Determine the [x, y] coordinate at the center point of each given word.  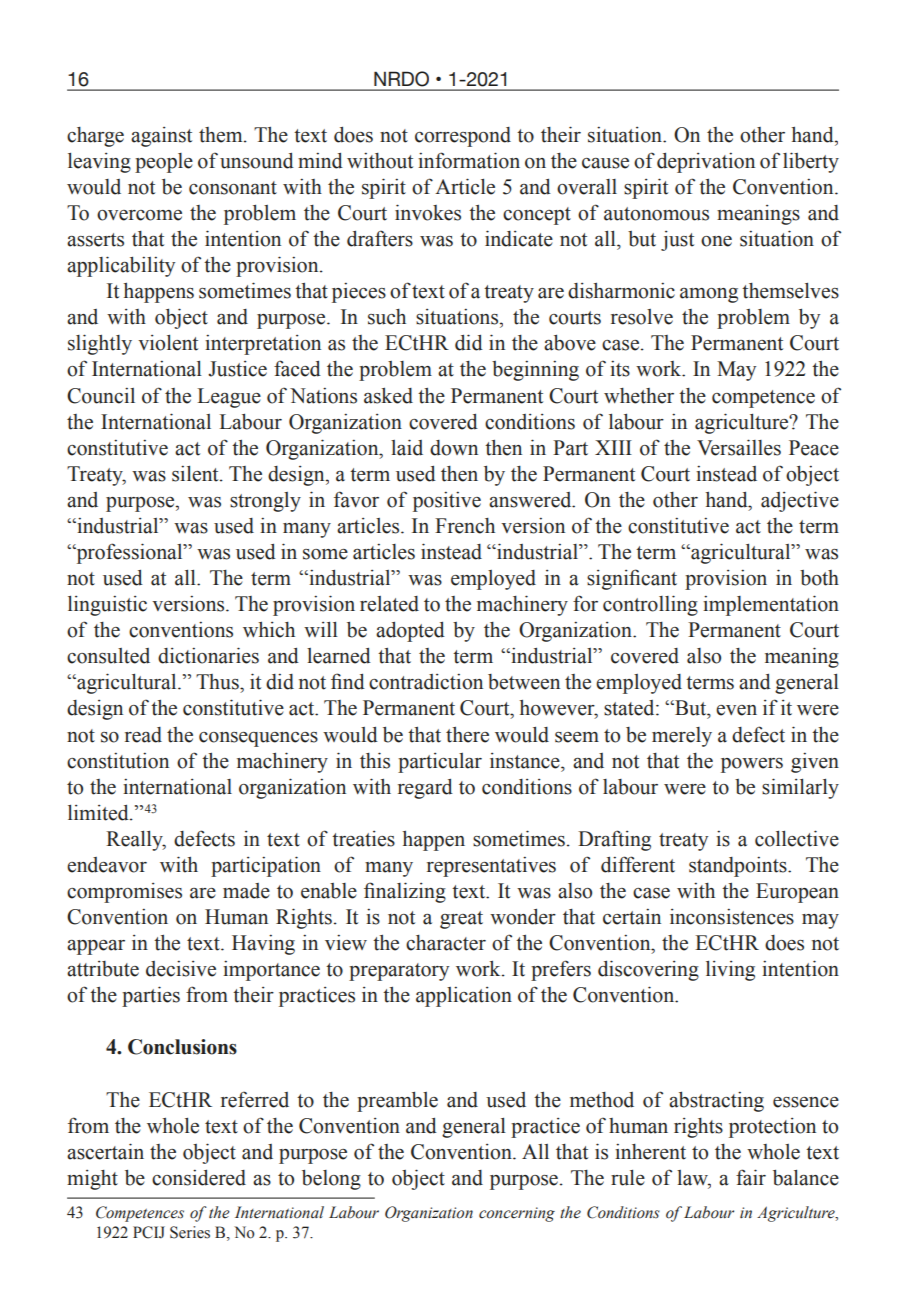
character [446, 943]
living [730, 971]
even [736, 710]
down [454, 448]
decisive [181, 969]
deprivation [706, 163]
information [469, 160]
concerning [517, 1214]
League [229, 398]
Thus [218, 682]
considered [199, 1178]
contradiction [426, 682]
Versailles [739, 447]
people [164, 163]
